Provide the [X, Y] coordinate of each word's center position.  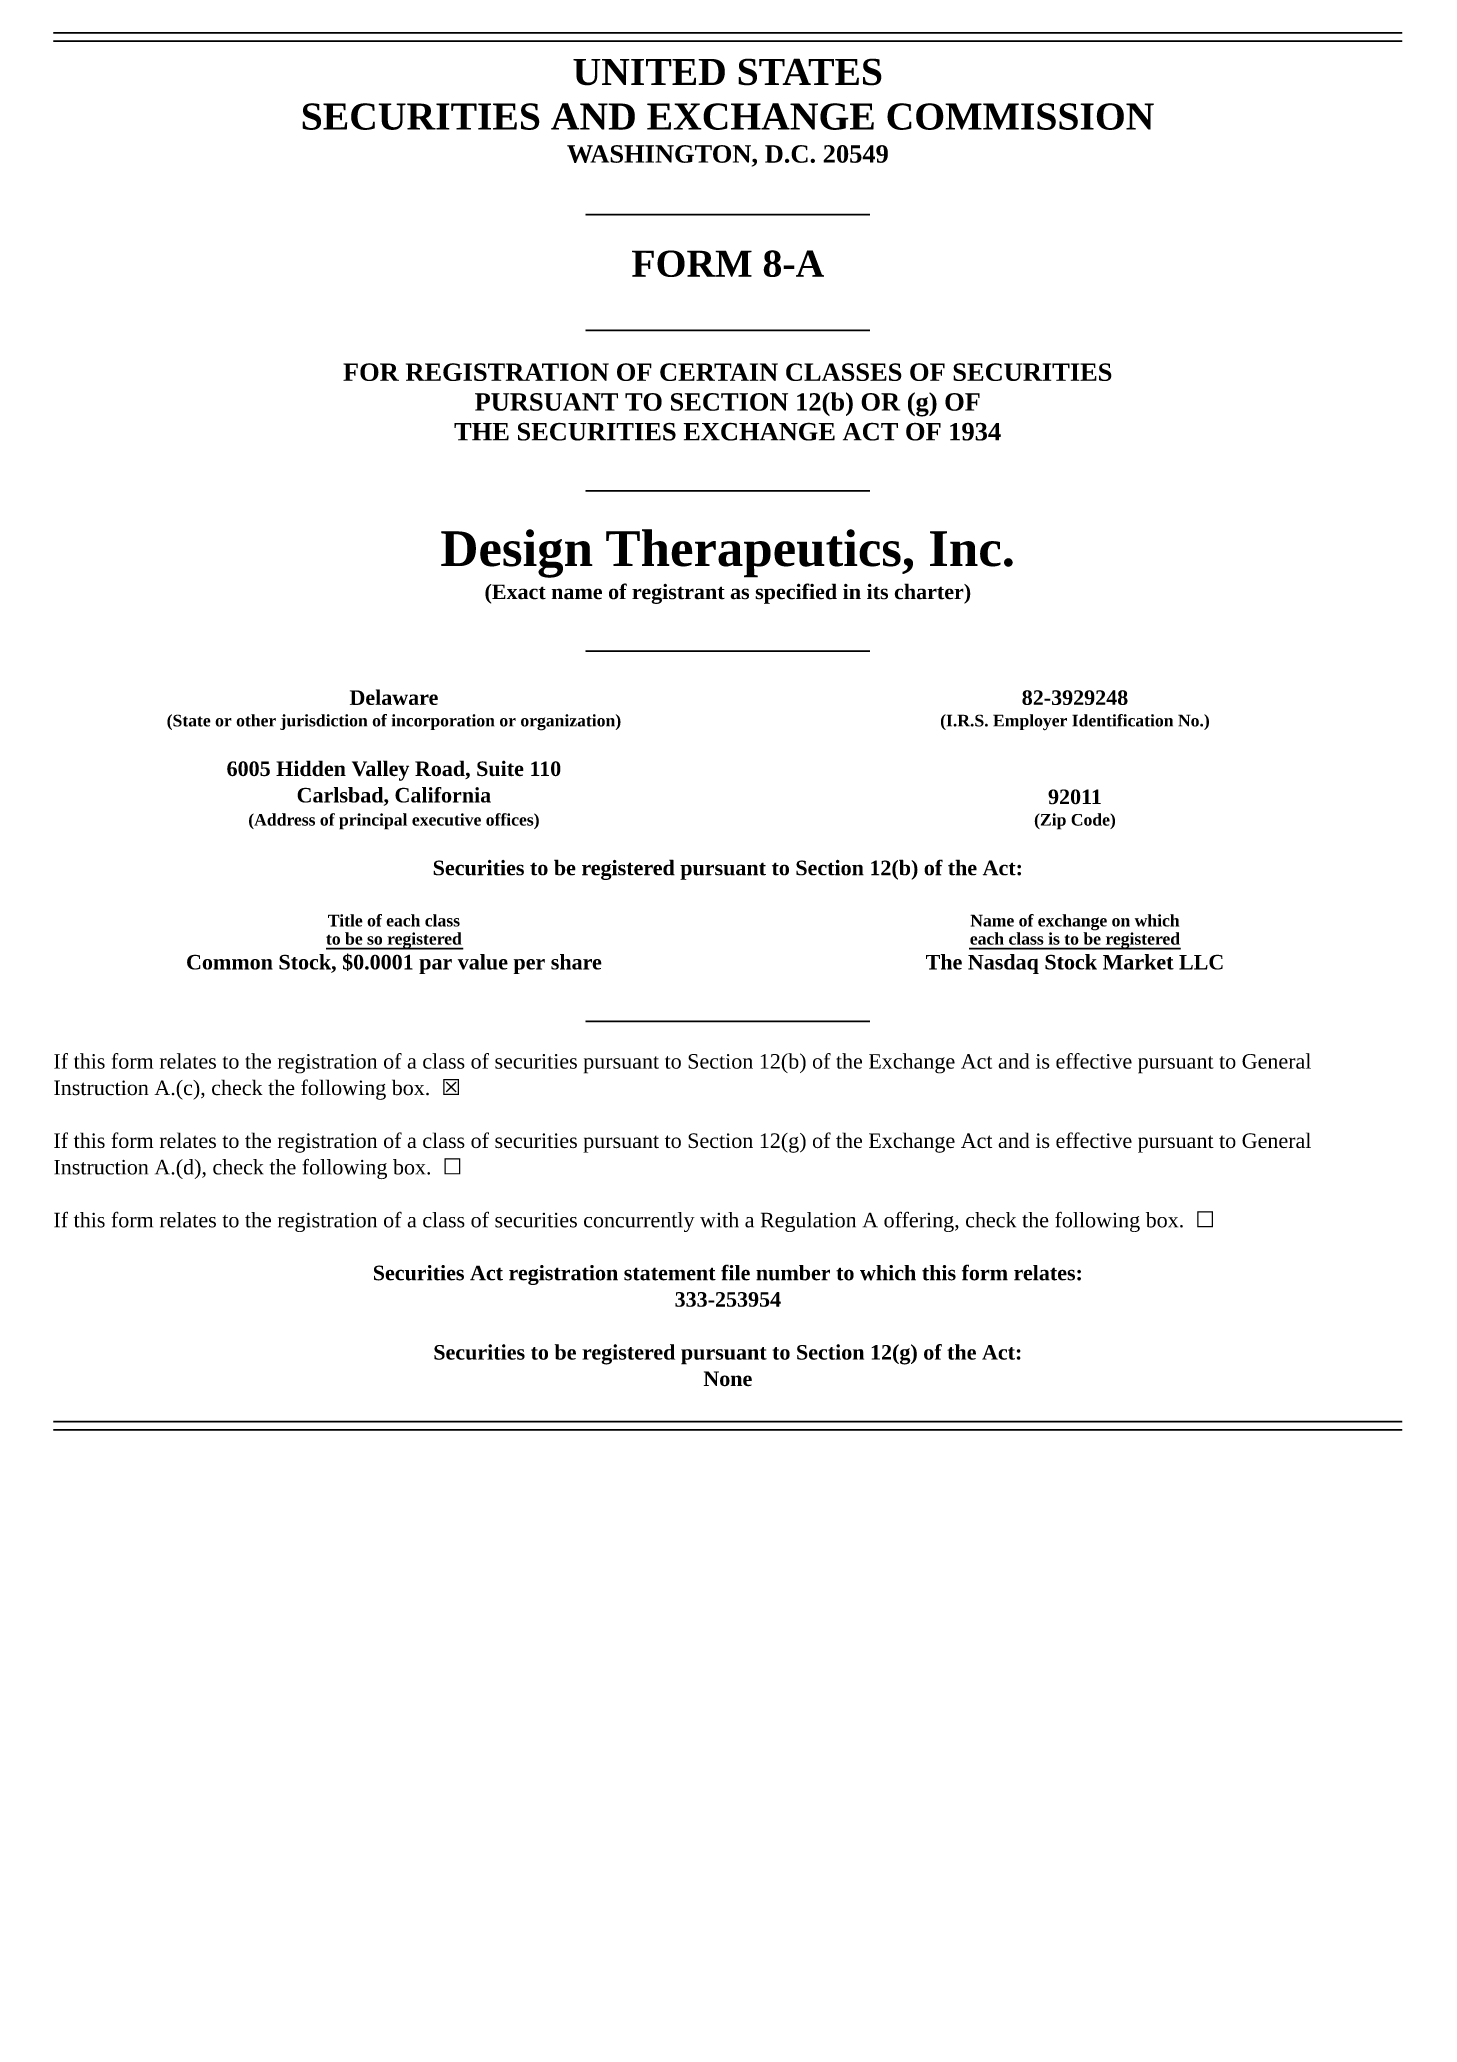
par [435, 966]
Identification [1122, 720]
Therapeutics [754, 553]
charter [930, 592]
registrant [678, 594]
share [576, 962]
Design [517, 553]
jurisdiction [323, 722]
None [728, 1379]
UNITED [649, 72]
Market [1138, 962]
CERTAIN [719, 372]
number [793, 1273]
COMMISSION [1020, 116]
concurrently [639, 1222]
